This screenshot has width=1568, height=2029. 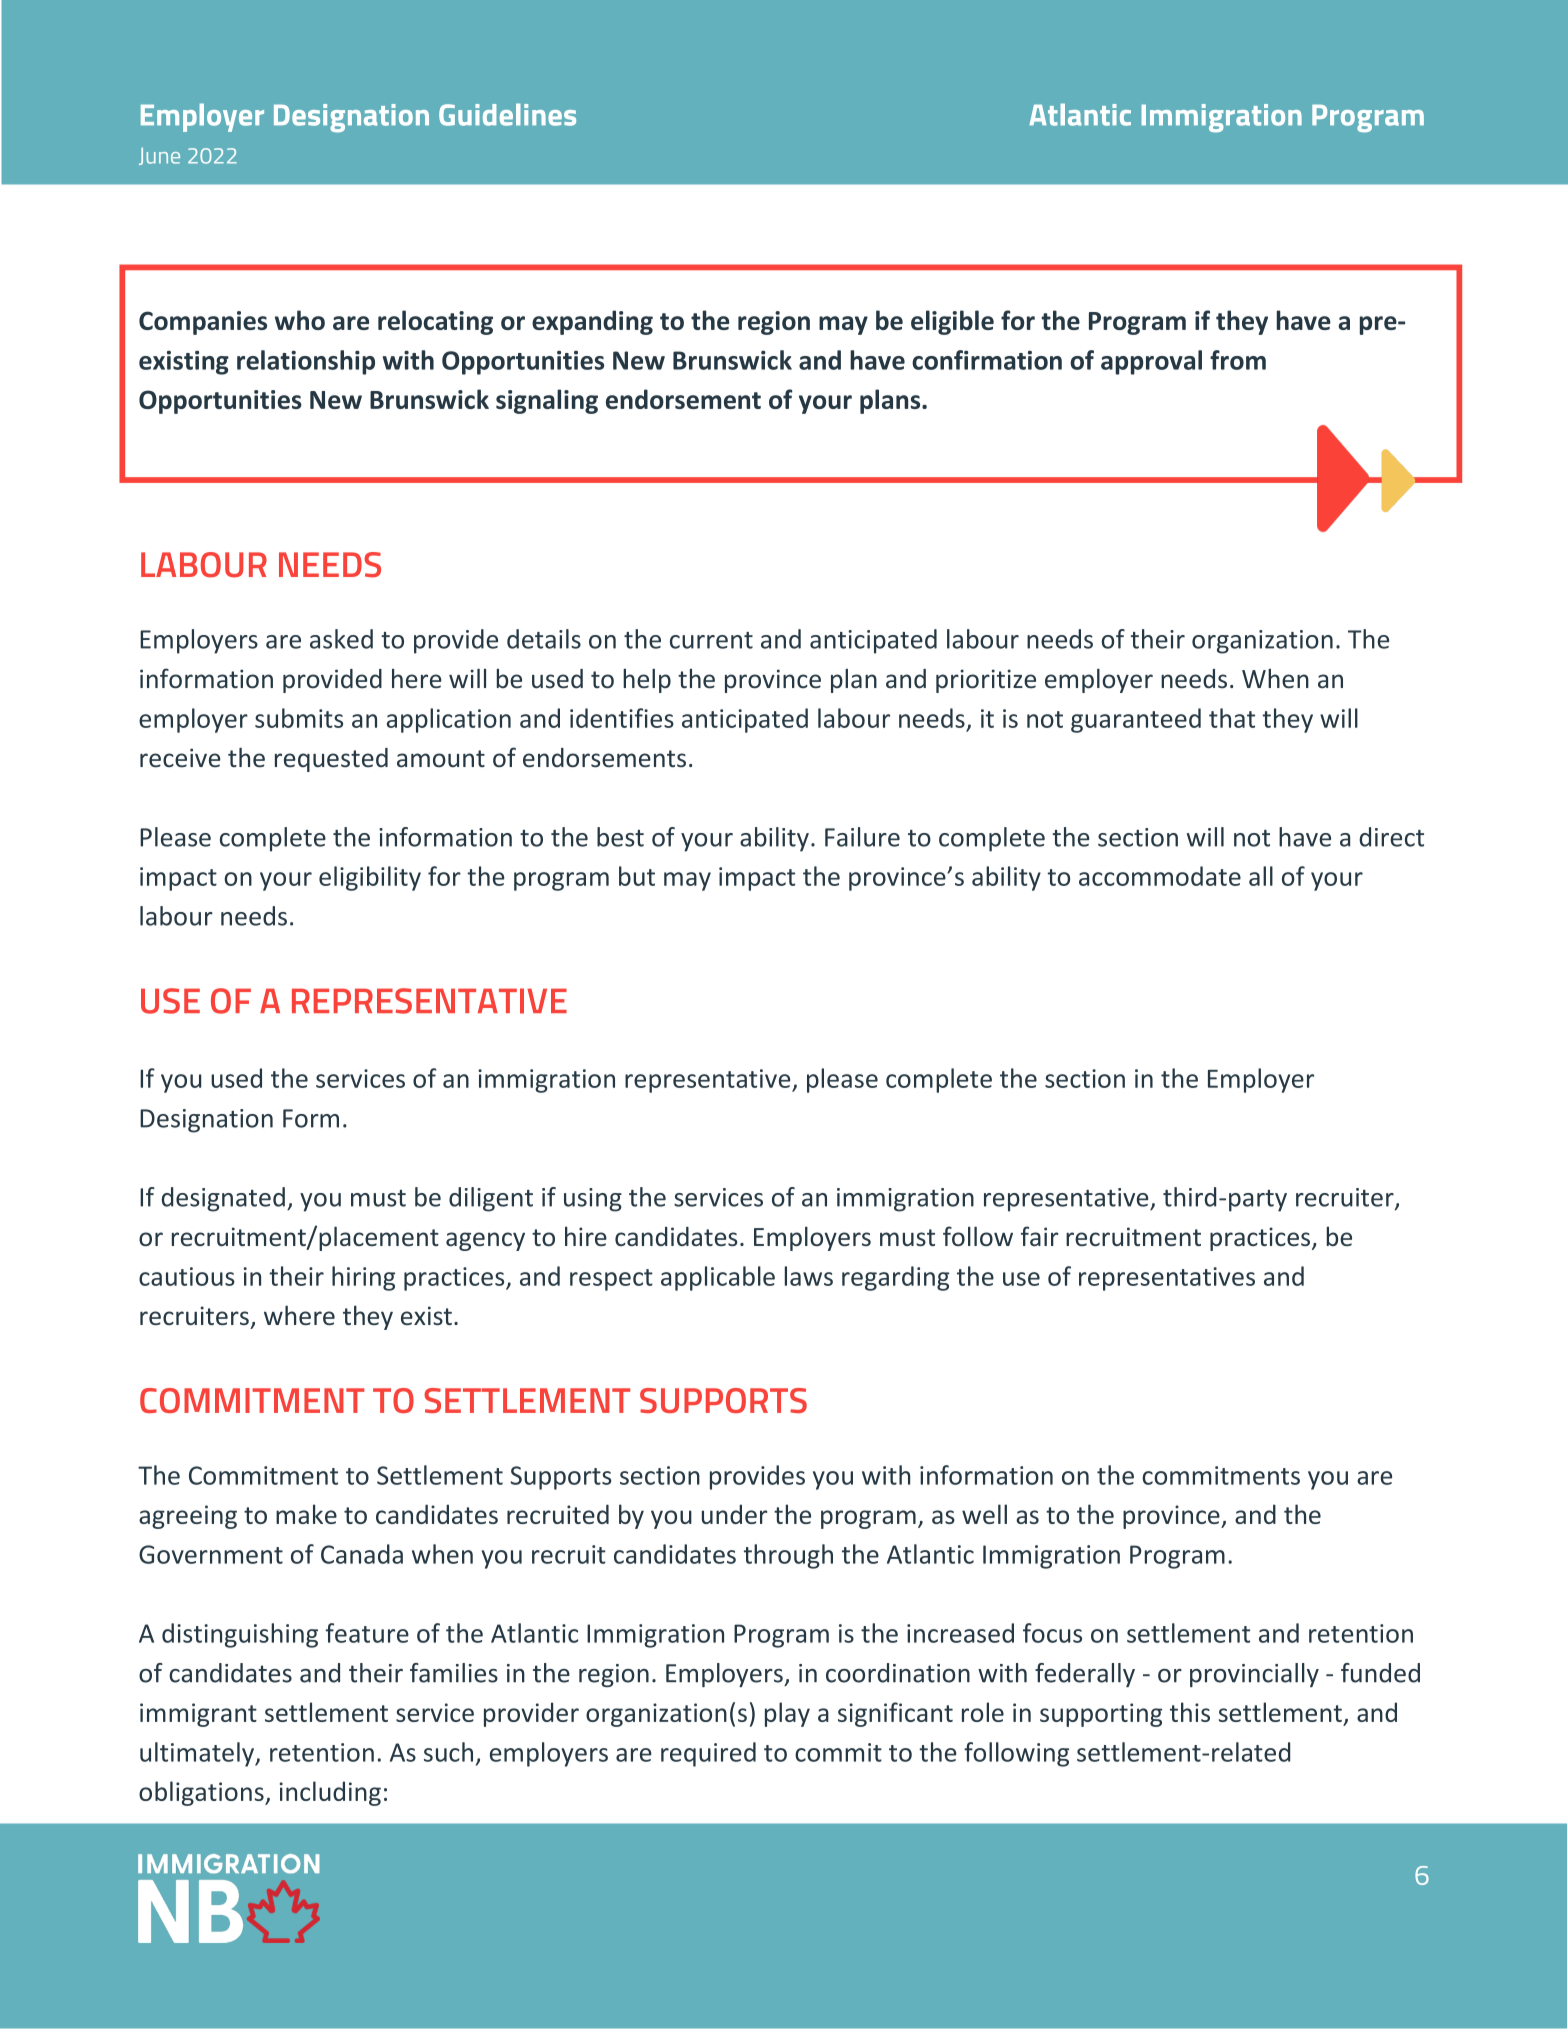 What do you see at coordinates (159, 156) in the screenshot?
I see `June` at bounding box center [159, 156].
